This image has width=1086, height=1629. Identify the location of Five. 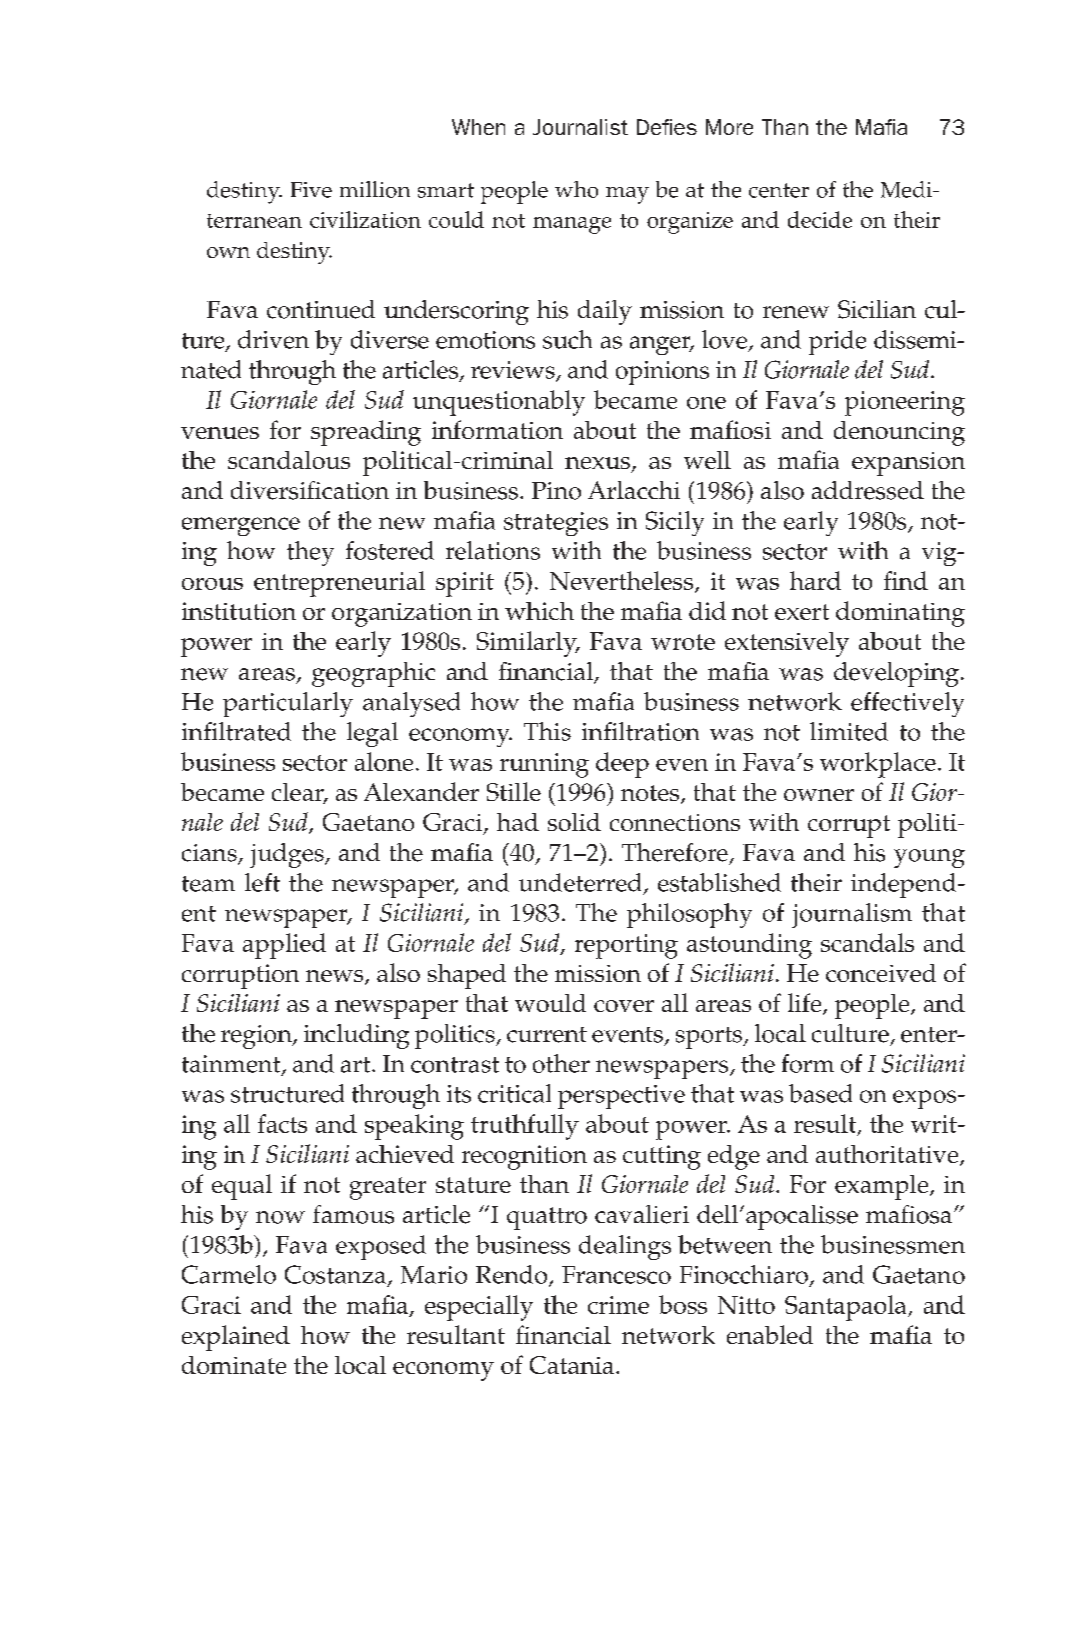
(311, 190).
